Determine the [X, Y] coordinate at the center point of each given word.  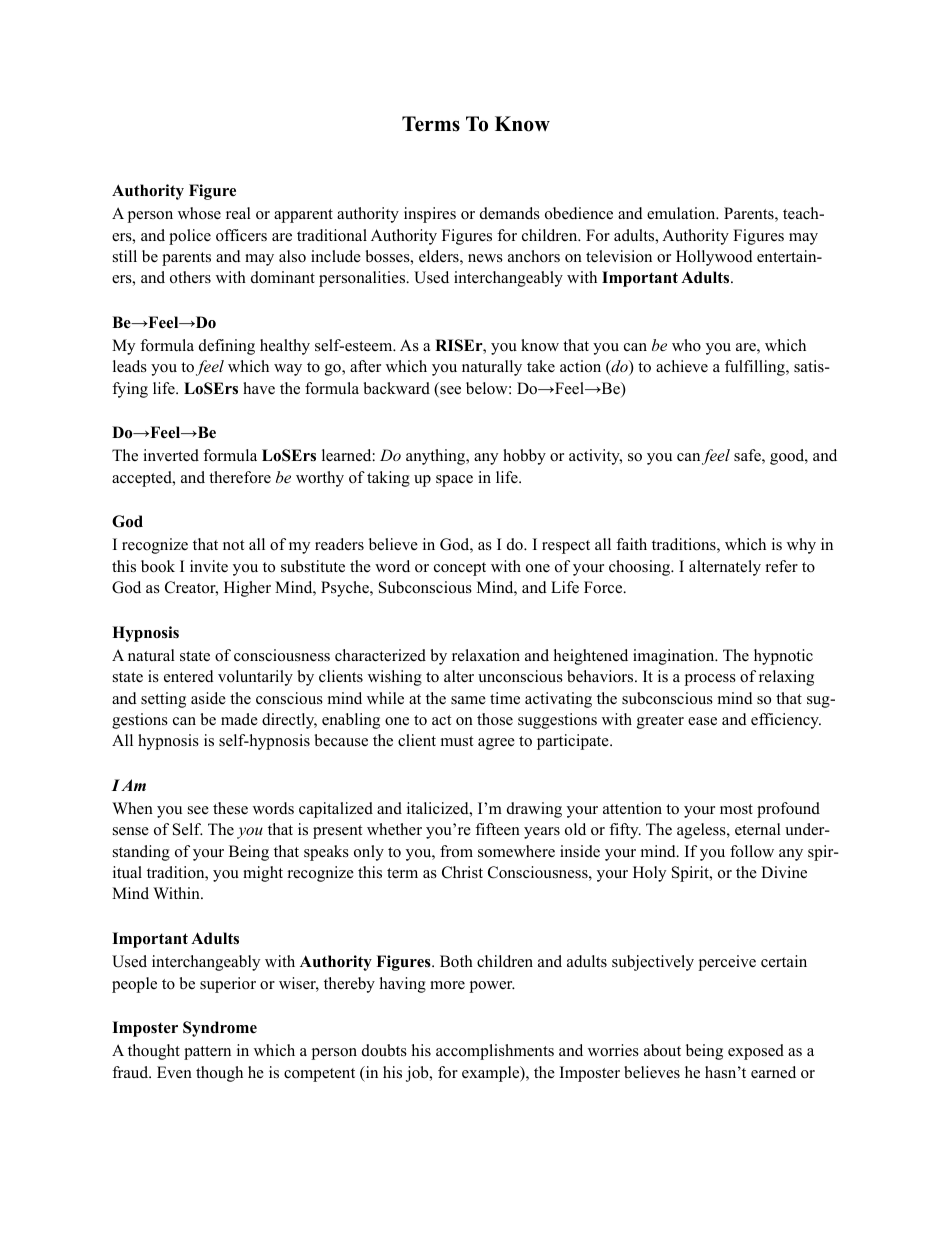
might [263, 874]
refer [782, 566]
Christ [462, 872]
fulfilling [756, 368]
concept [460, 569]
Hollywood [714, 258]
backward [396, 388]
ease [702, 721]
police [190, 237]
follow [752, 851]
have [259, 388]
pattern [207, 1053]
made [239, 719]
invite [209, 566]
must [457, 741]
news [485, 258]
